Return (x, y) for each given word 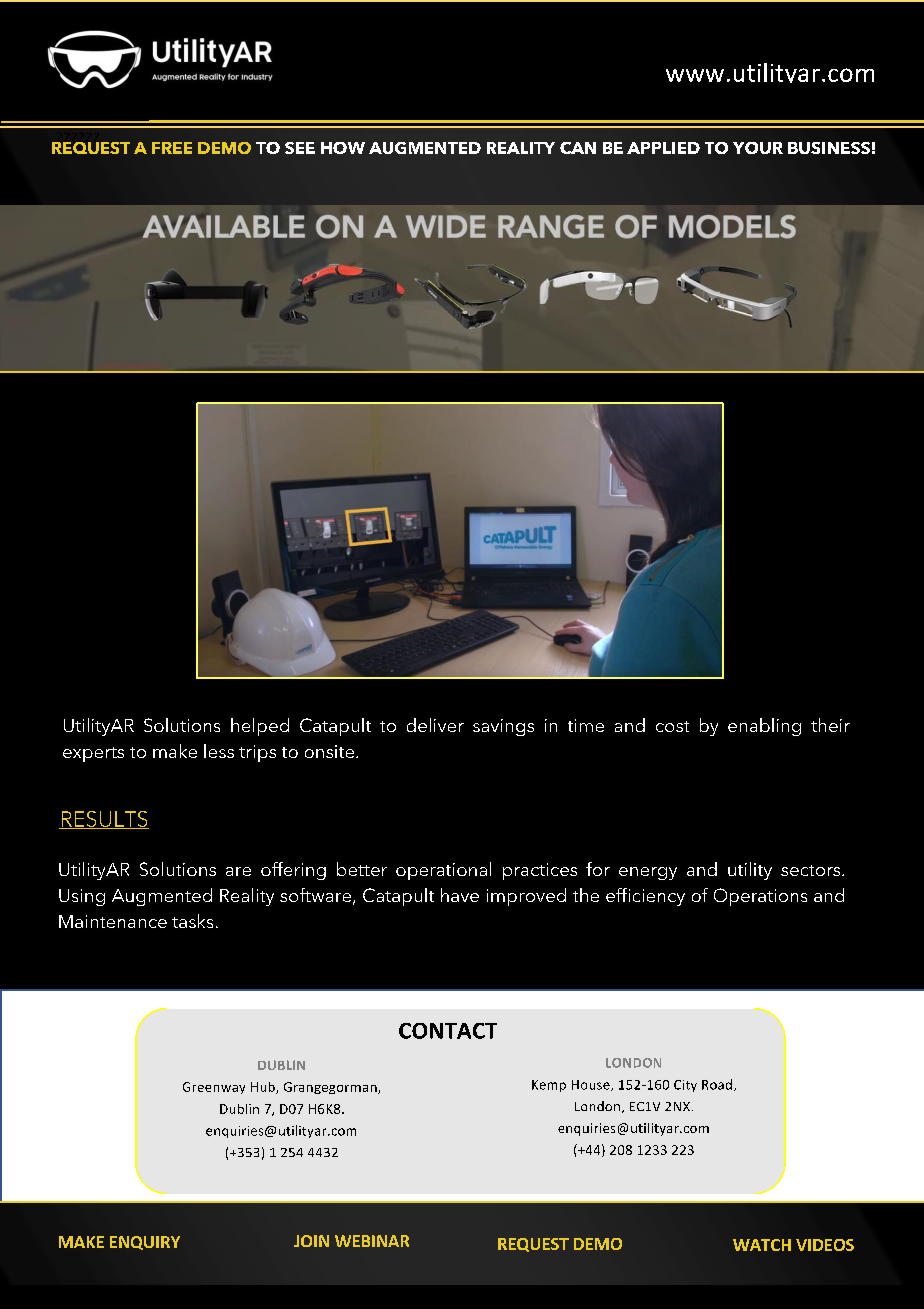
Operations (760, 897)
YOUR (758, 148)
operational (443, 871)
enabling (764, 727)
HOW (343, 148)
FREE (172, 148)
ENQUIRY (145, 1243)
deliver (435, 725)
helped (260, 727)
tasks (192, 921)
